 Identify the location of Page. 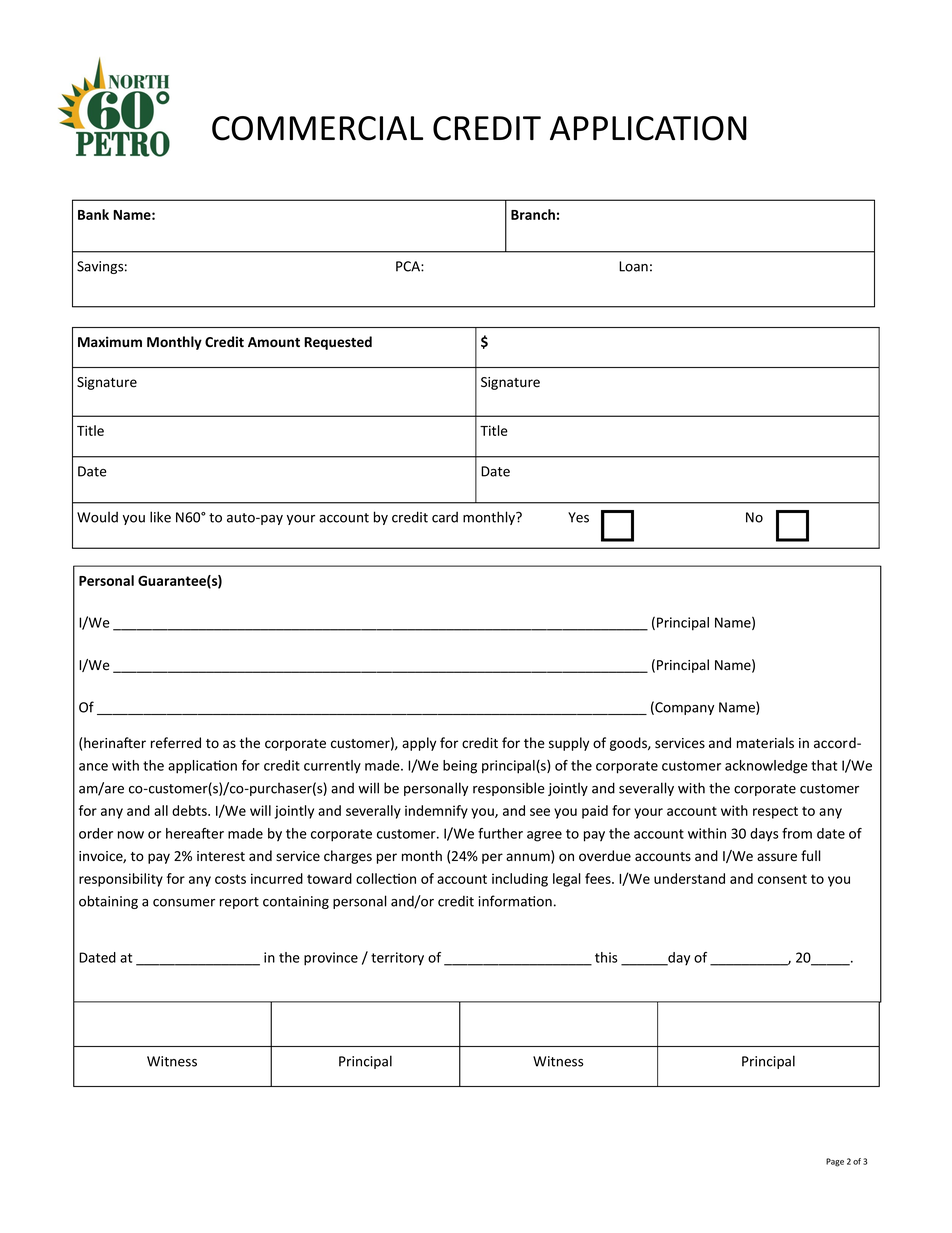
(835, 1162).
